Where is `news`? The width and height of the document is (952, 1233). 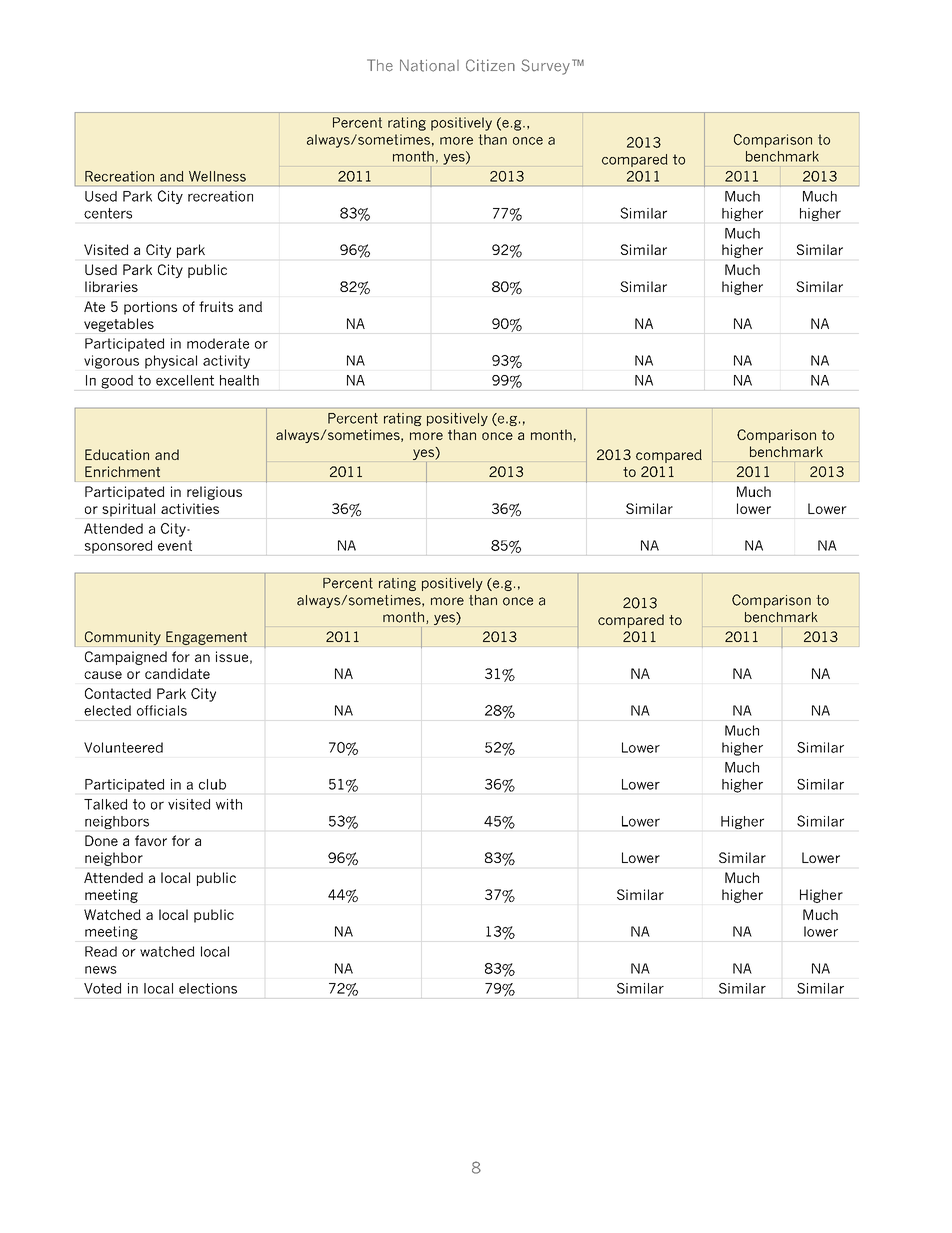
news is located at coordinates (101, 970).
